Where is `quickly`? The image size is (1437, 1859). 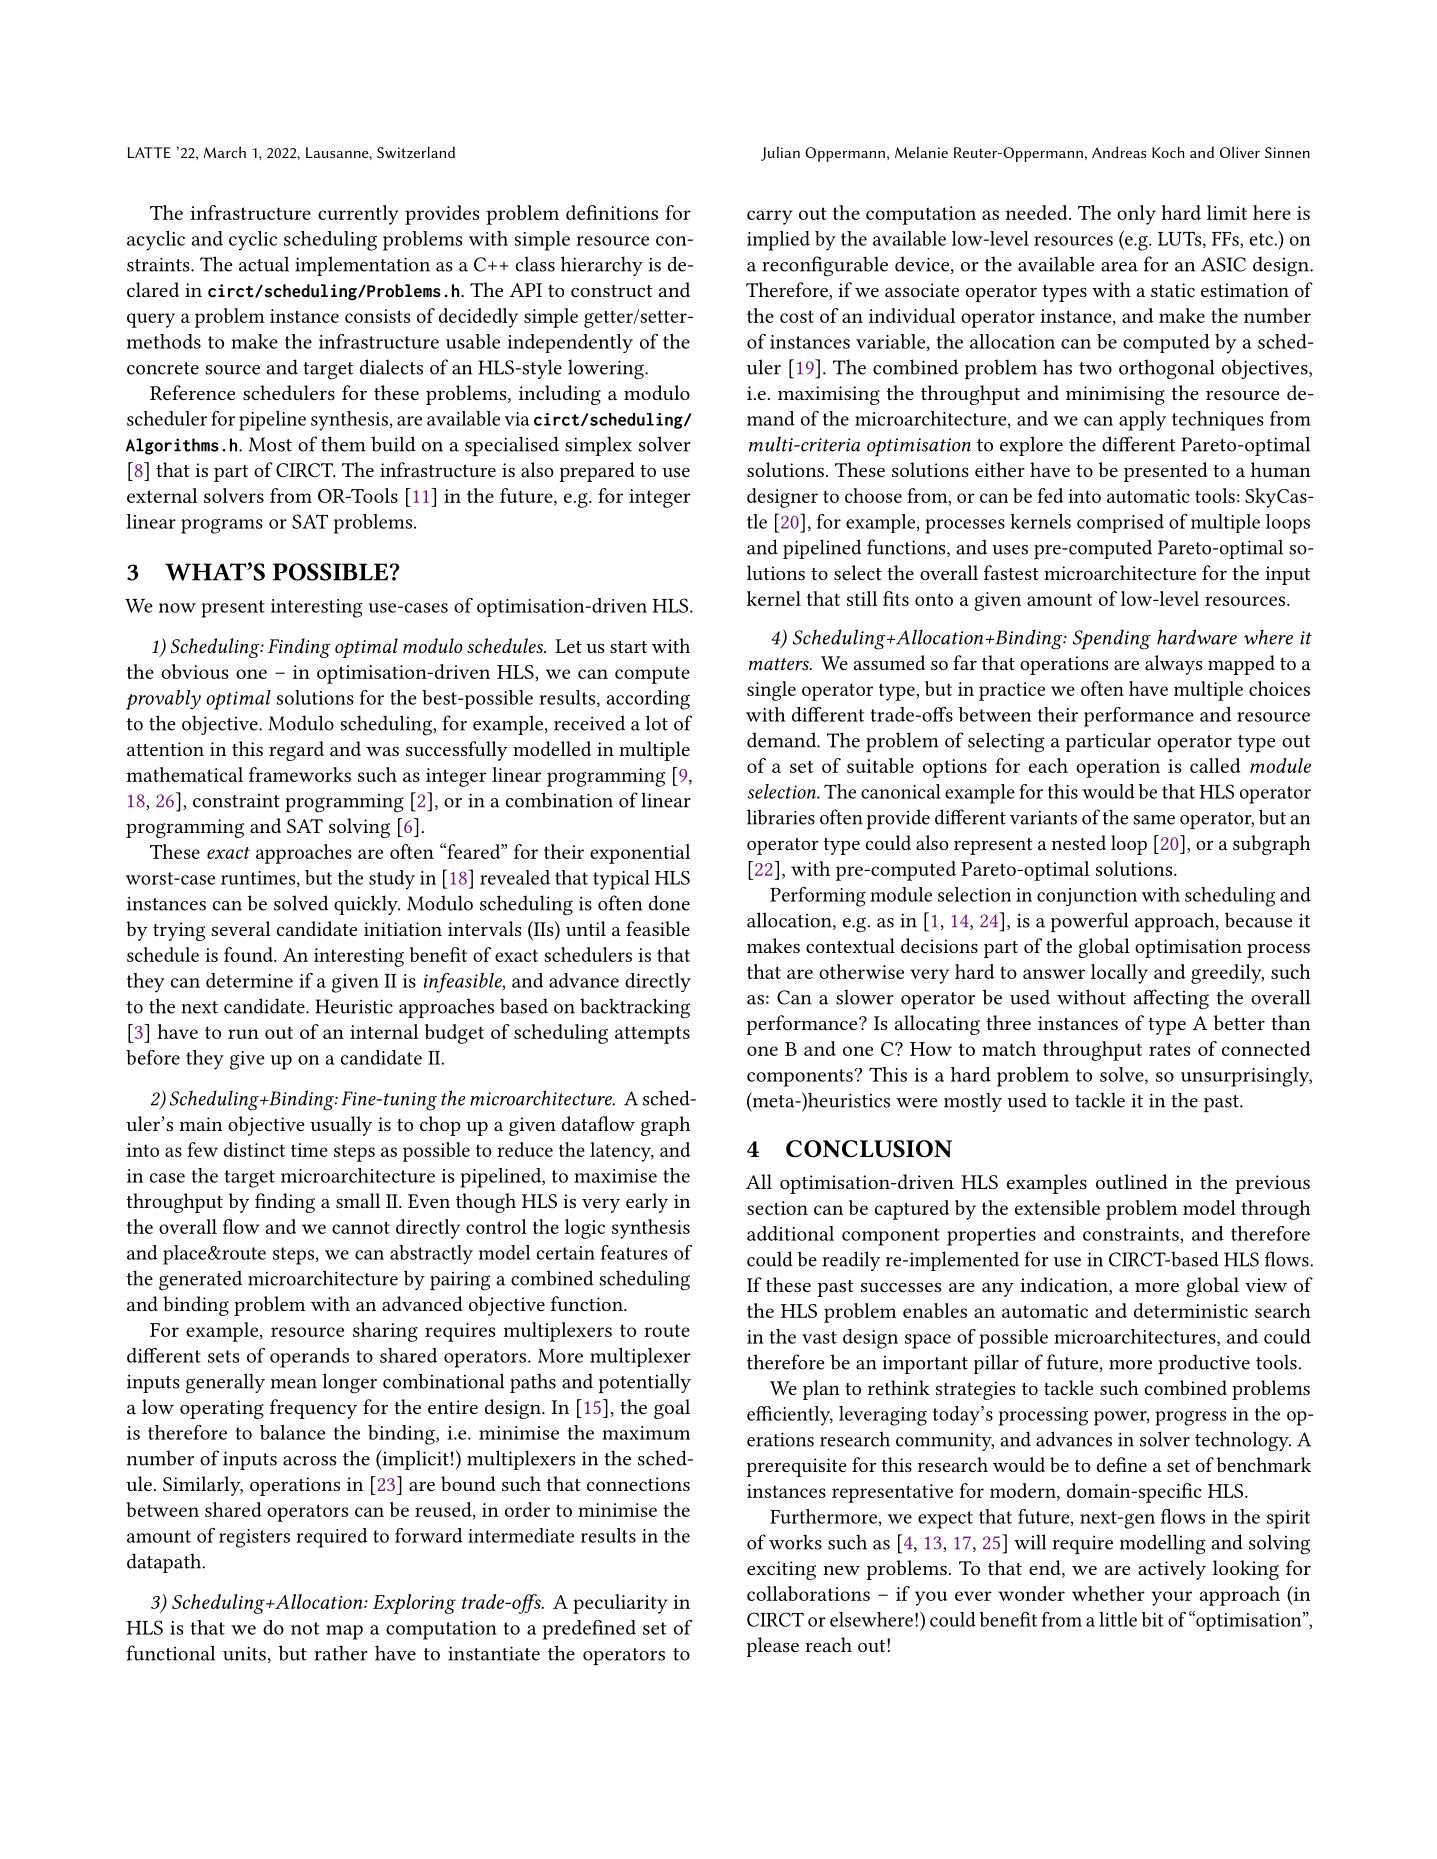 quickly is located at coordinates (367, 905).
